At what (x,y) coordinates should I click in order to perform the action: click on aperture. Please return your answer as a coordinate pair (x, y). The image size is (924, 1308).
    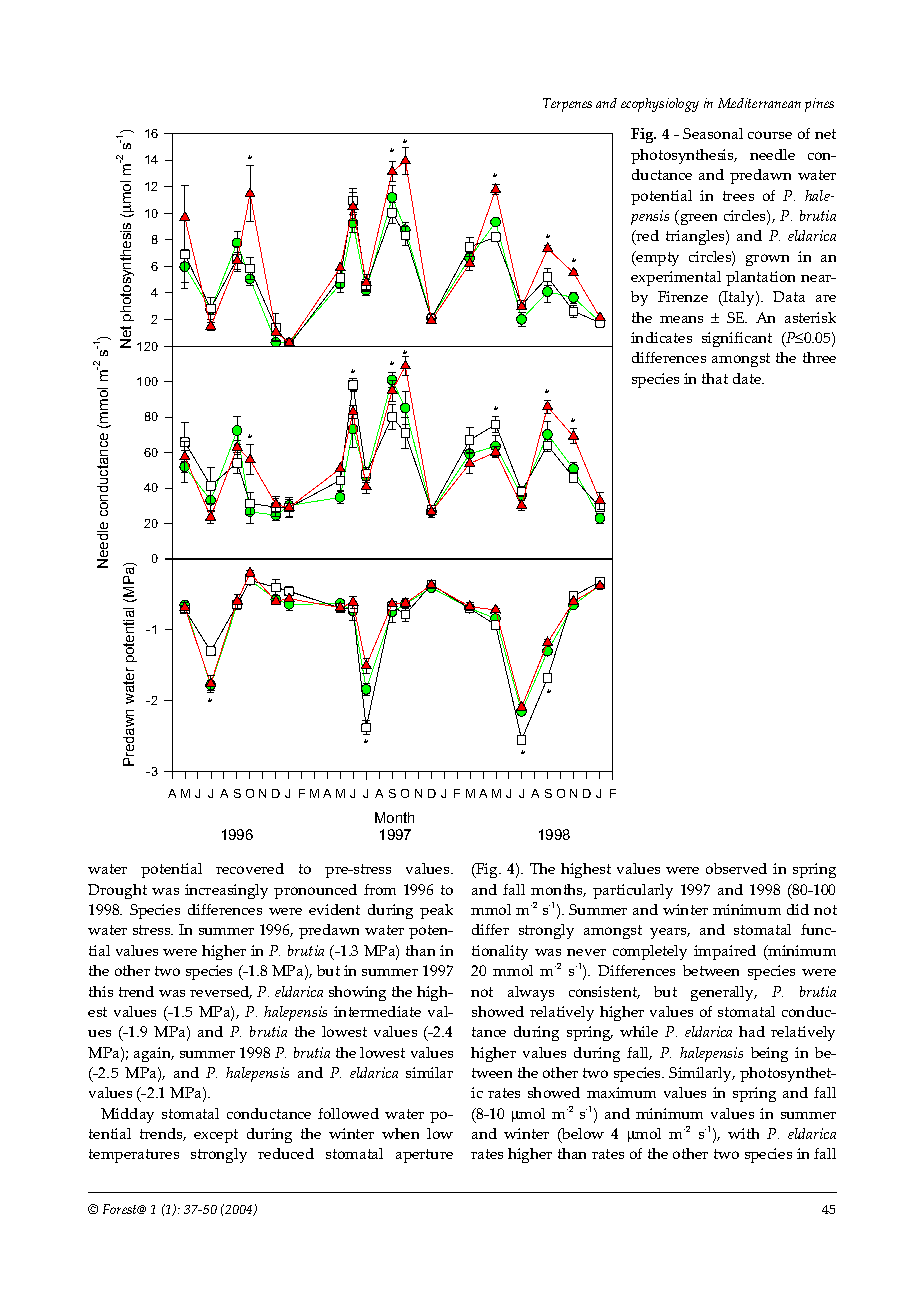
    Looking at the image, I should click on (424, 1156).
